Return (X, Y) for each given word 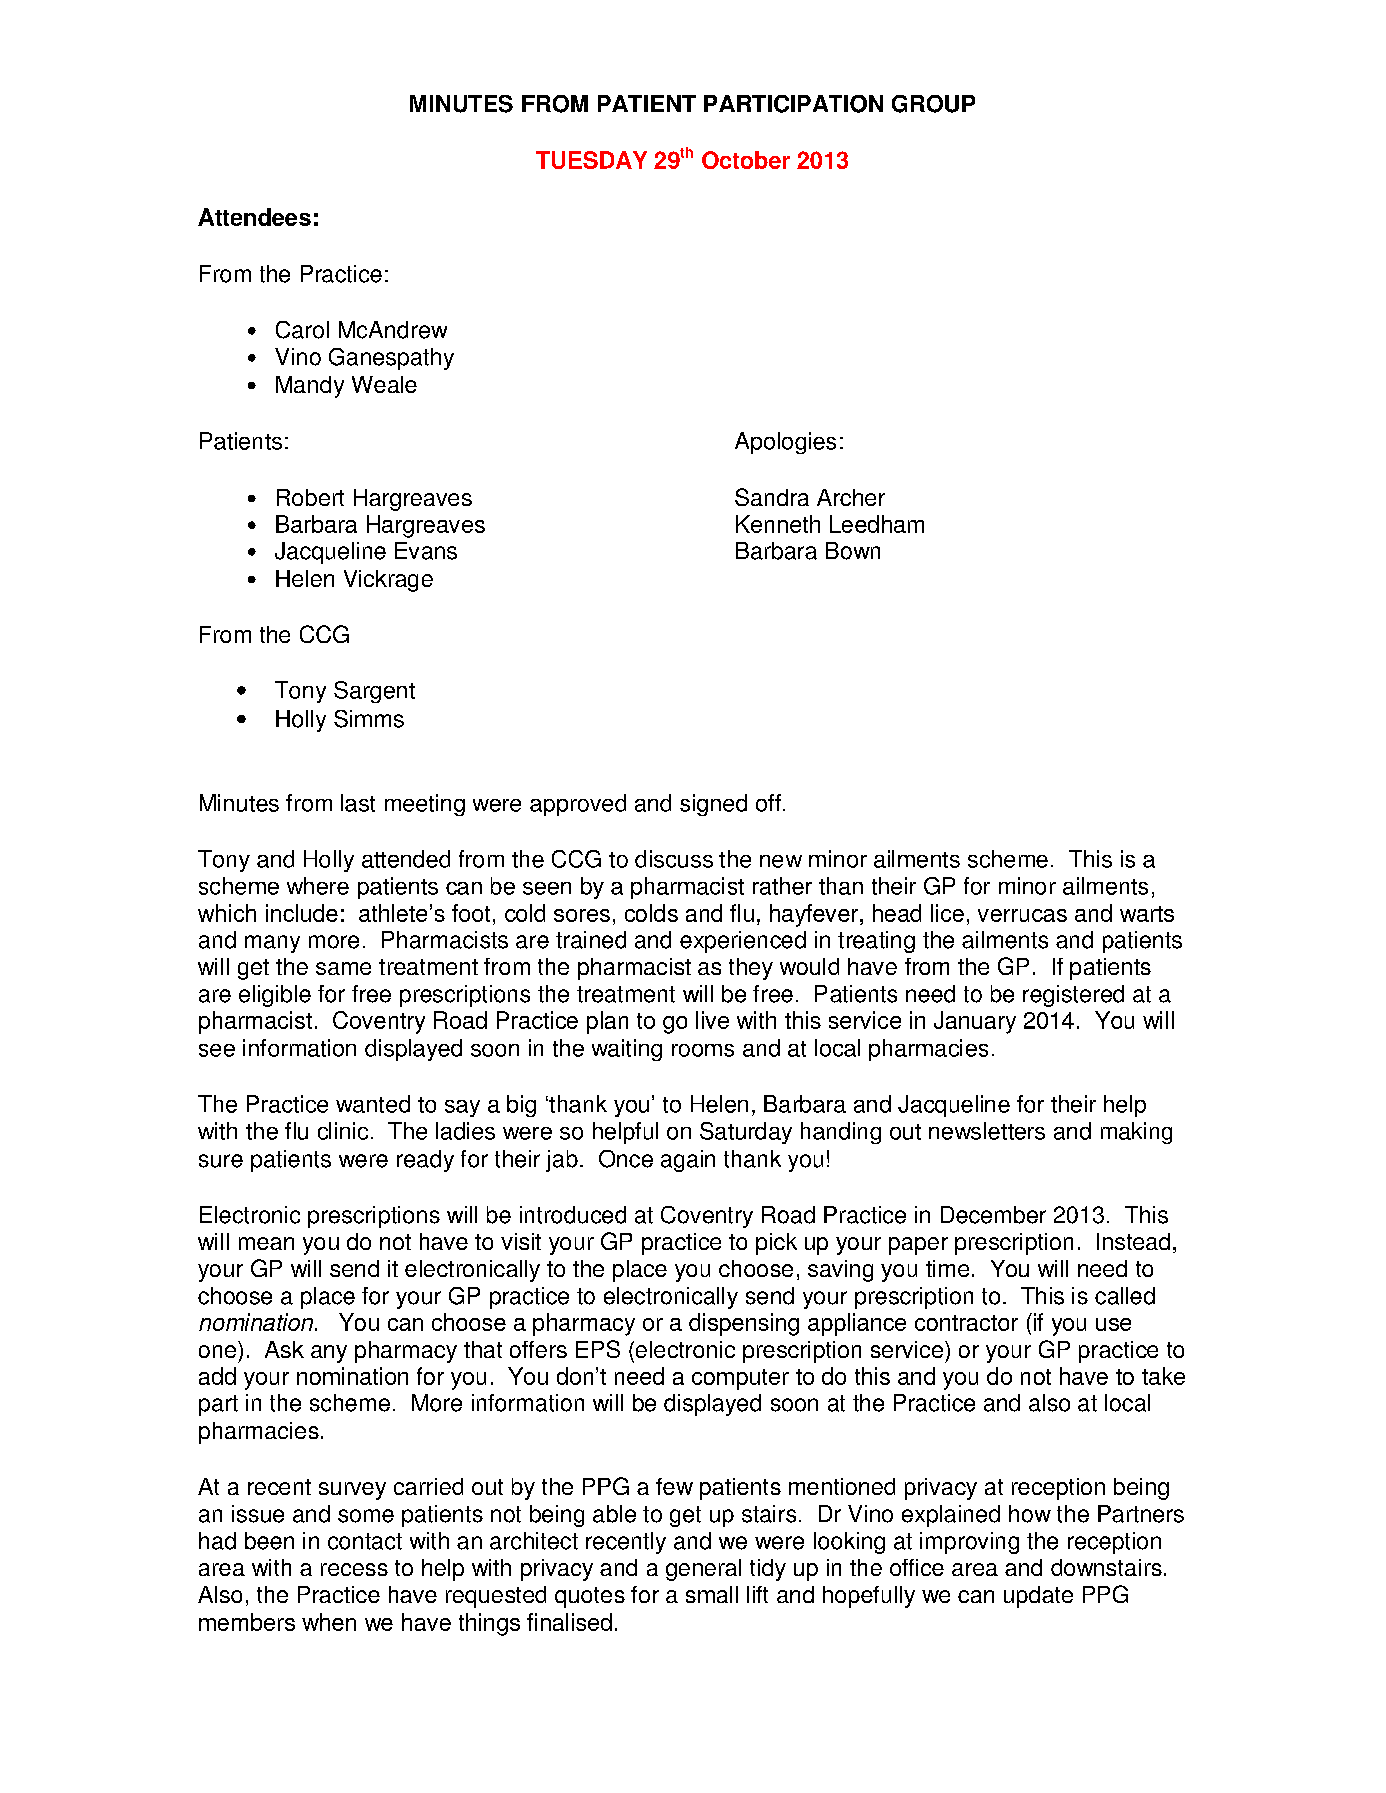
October (746, 160)
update (1038, 1597)
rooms (703, 1050)
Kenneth (778, 524)
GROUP (933, 104)
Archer (851, 497)
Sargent (374, 692)
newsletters (987, 1131)
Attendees (254, 217)
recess (354, 1569)
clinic (343, 1131)
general (703, 1570)
